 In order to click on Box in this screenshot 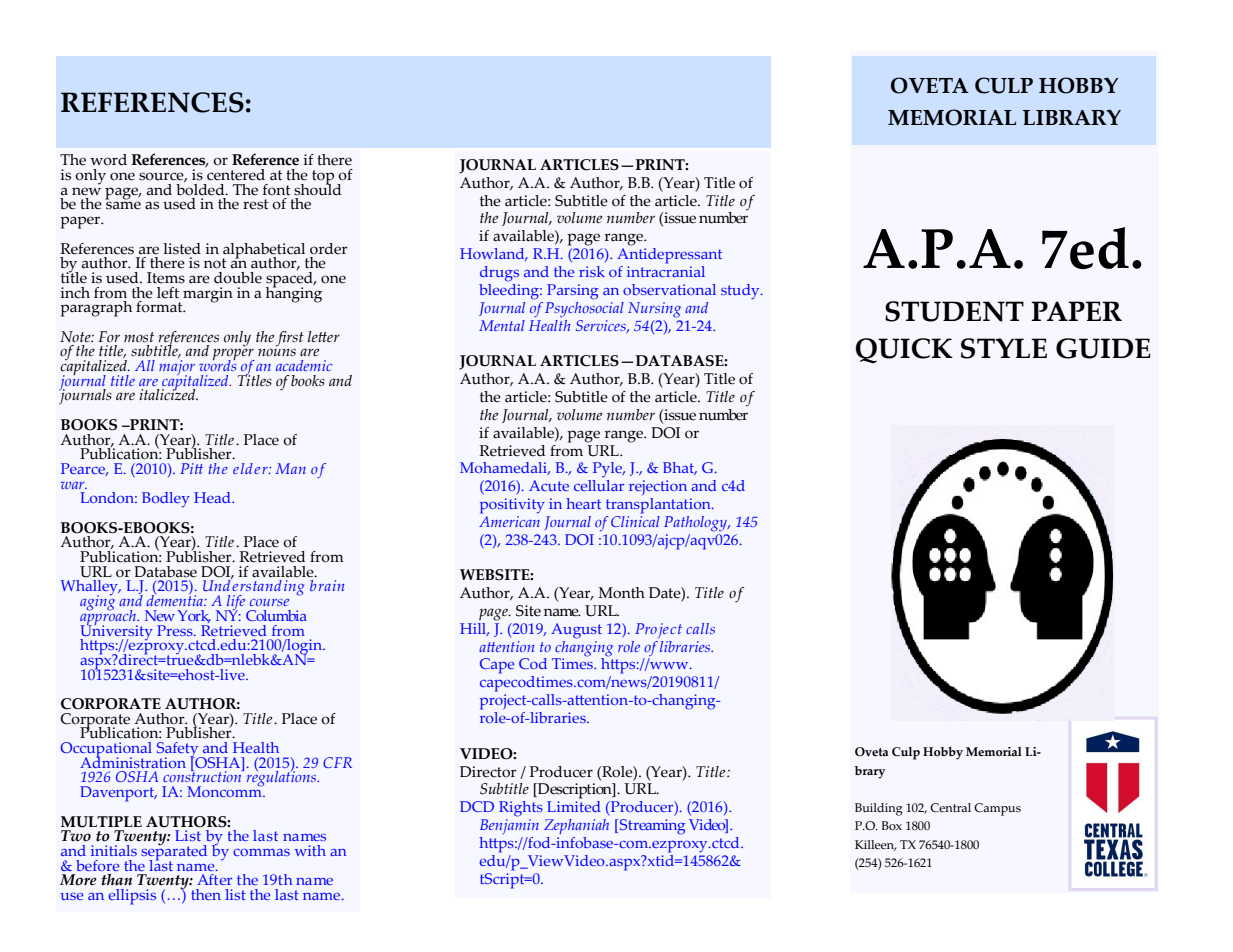, I will do `click(891, 825)`.
